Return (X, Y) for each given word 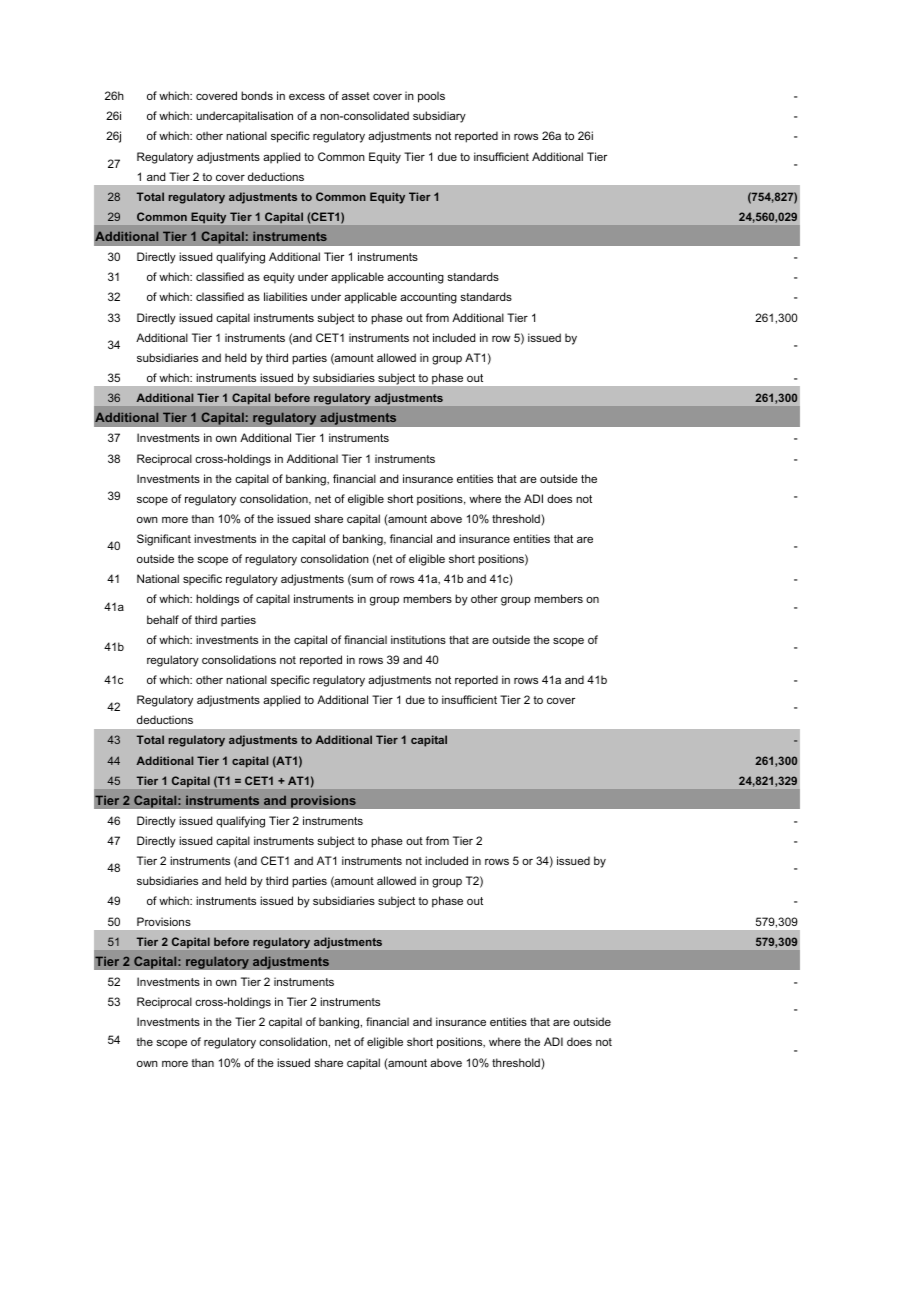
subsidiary (439, 117)
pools (431, 97)
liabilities (285, 296)
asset (356, 96)
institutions (418, 639)
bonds (257, 95)
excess (307, 97)
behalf (163, 619)
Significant (164, 540)
